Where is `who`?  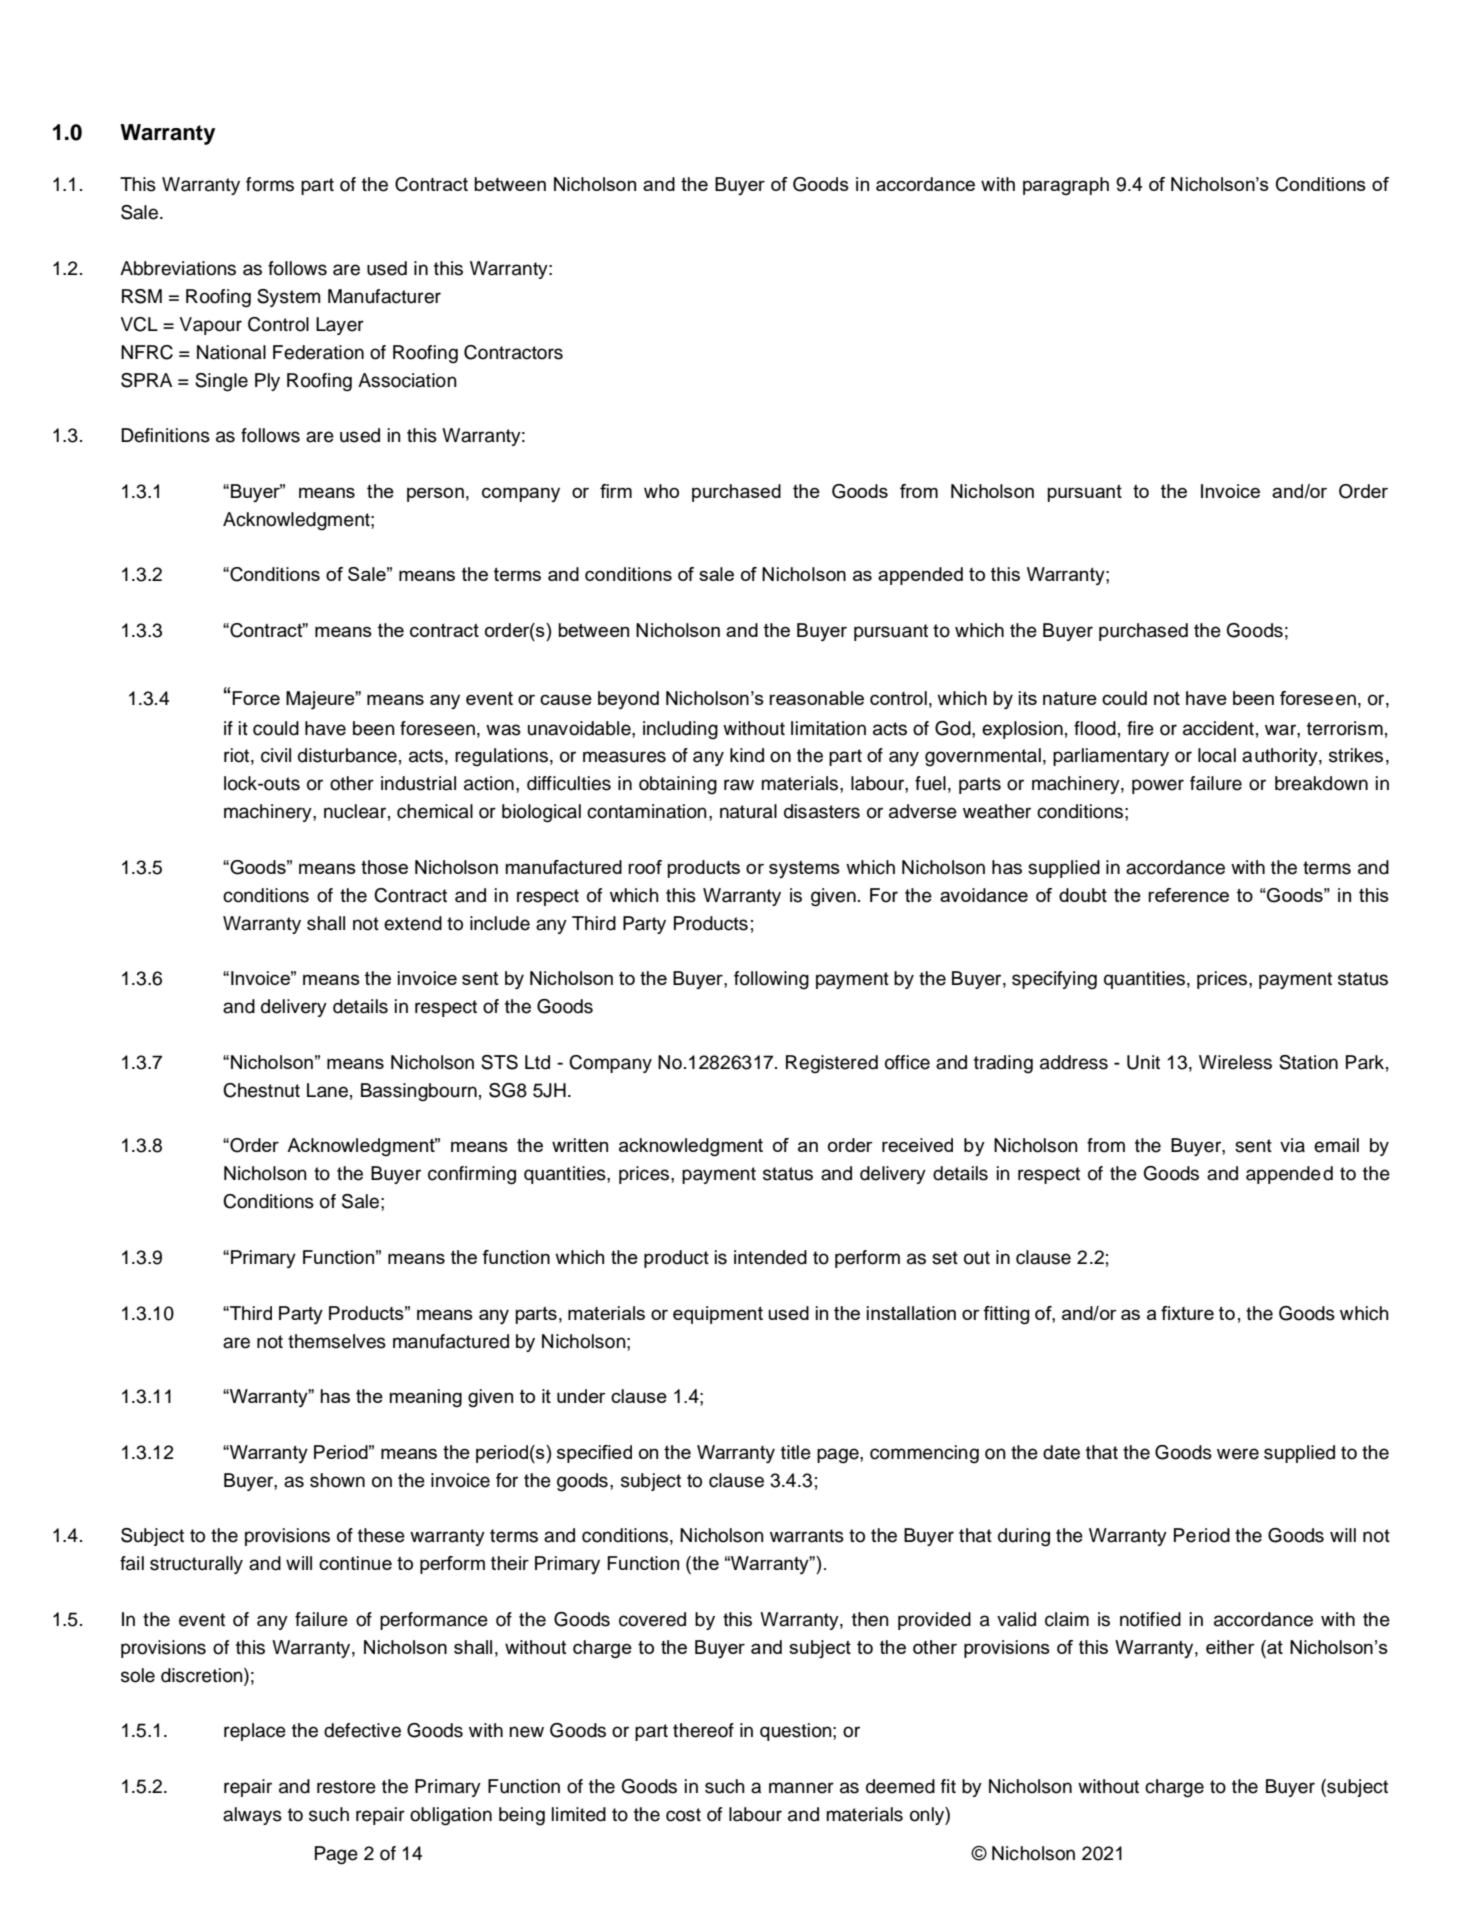
who is located at coordinates (661, 491).
